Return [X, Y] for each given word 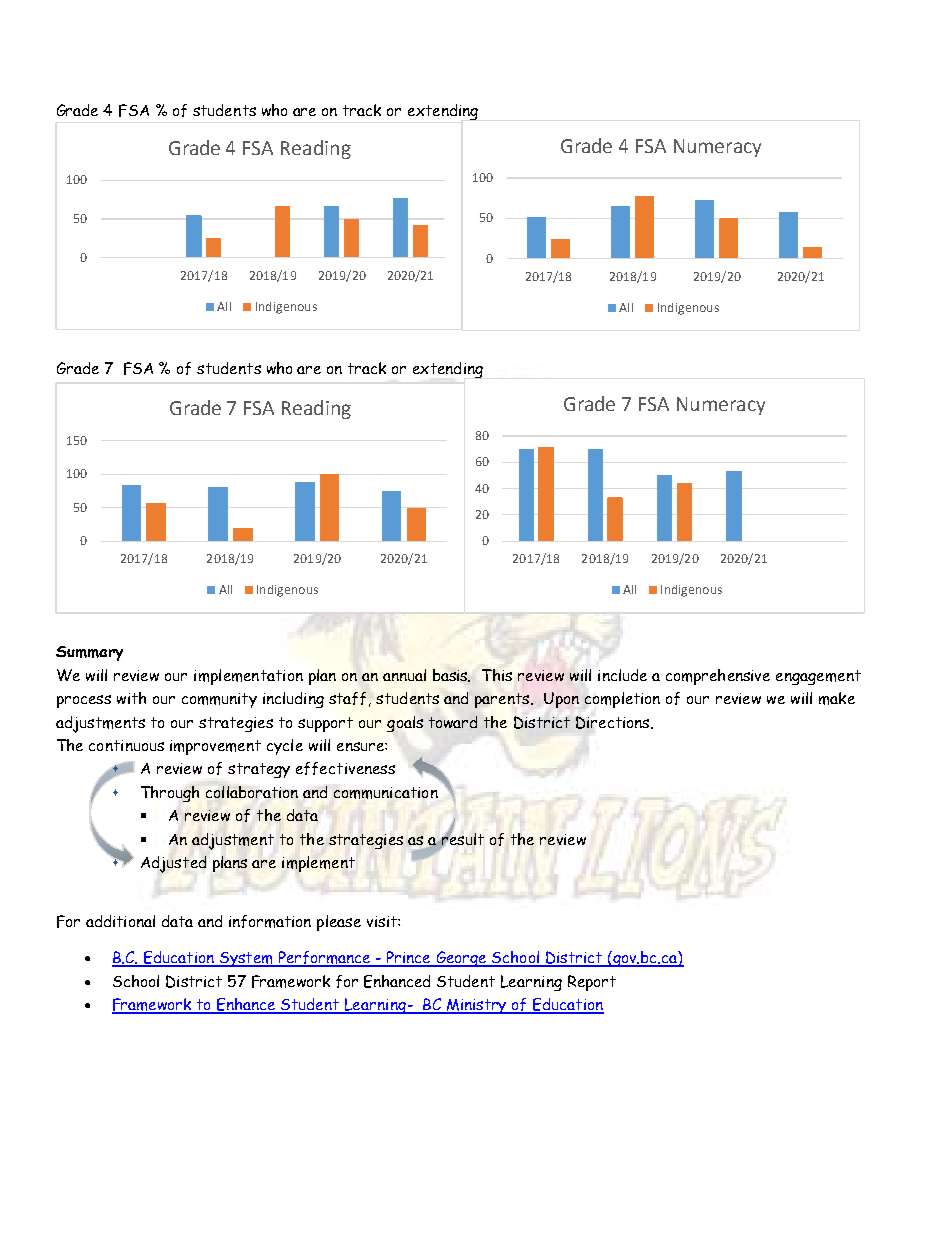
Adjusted [173, 864]
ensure [361, 746]
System [246, 959]
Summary [89, 653]
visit [383, 921]
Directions [614, 722]
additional [120, 921]
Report [592, 983]
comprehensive [718, 677]
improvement [215, 747]
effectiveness [345, 768]
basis [451, 675]
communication [386, 793]
